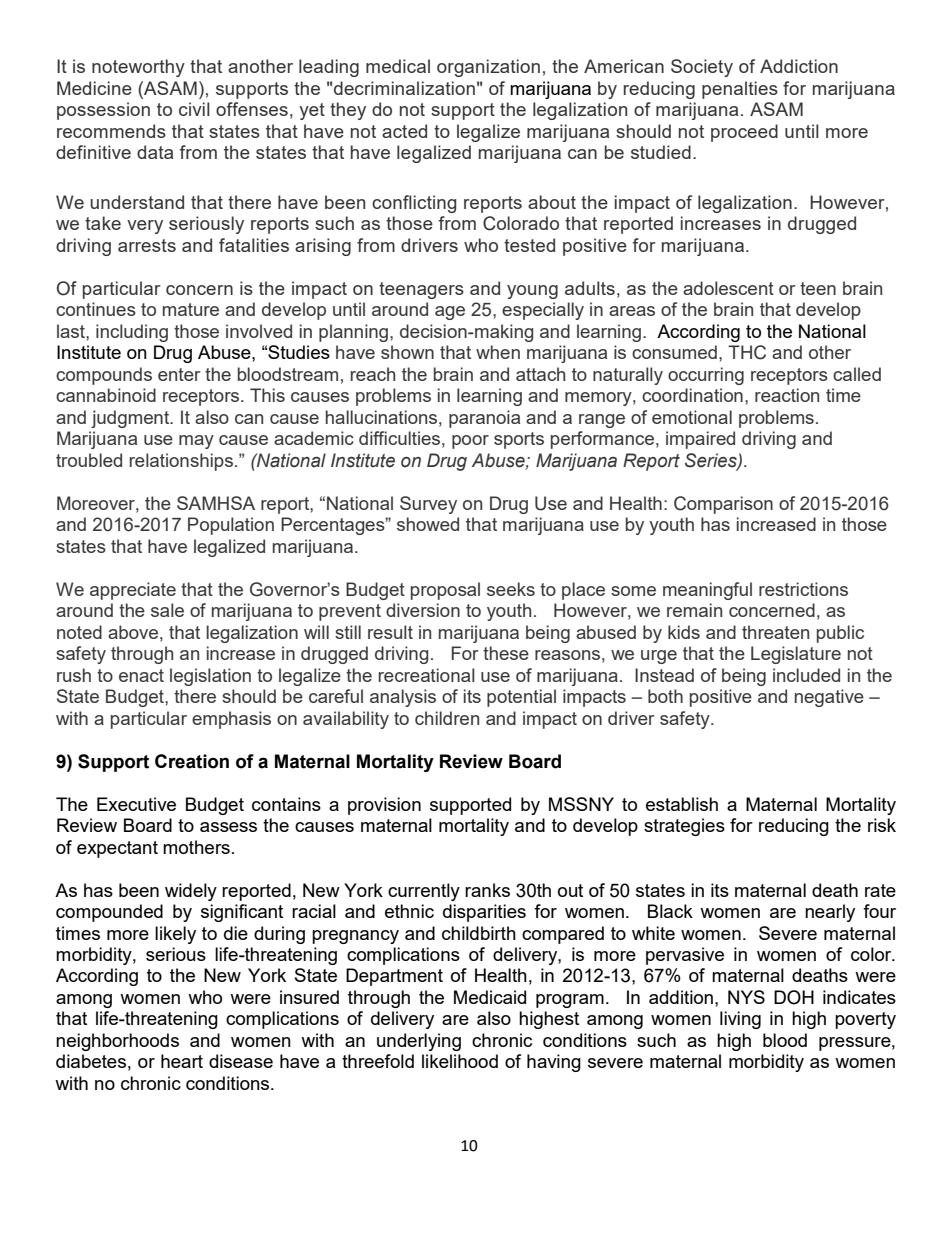  Describe the element at coordinates (182, 1061) in the screenshot. I see `heart` at that location.
